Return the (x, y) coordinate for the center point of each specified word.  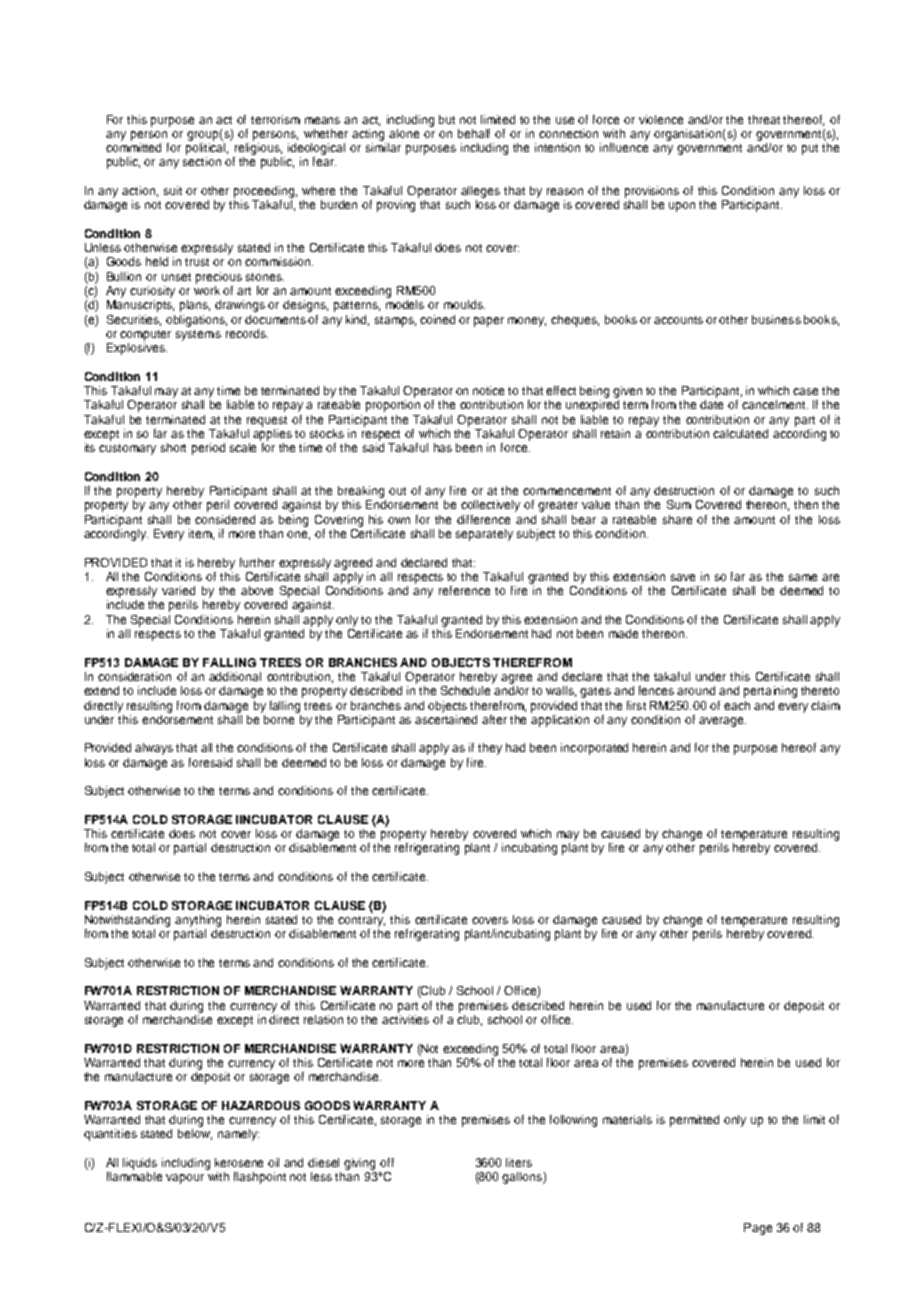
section (202, 161)
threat (764, 119)
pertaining (770, 692)
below (195, 1134)
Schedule (465, 690)
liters (519, 1162)
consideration (134, 676)
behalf (474, 133)
